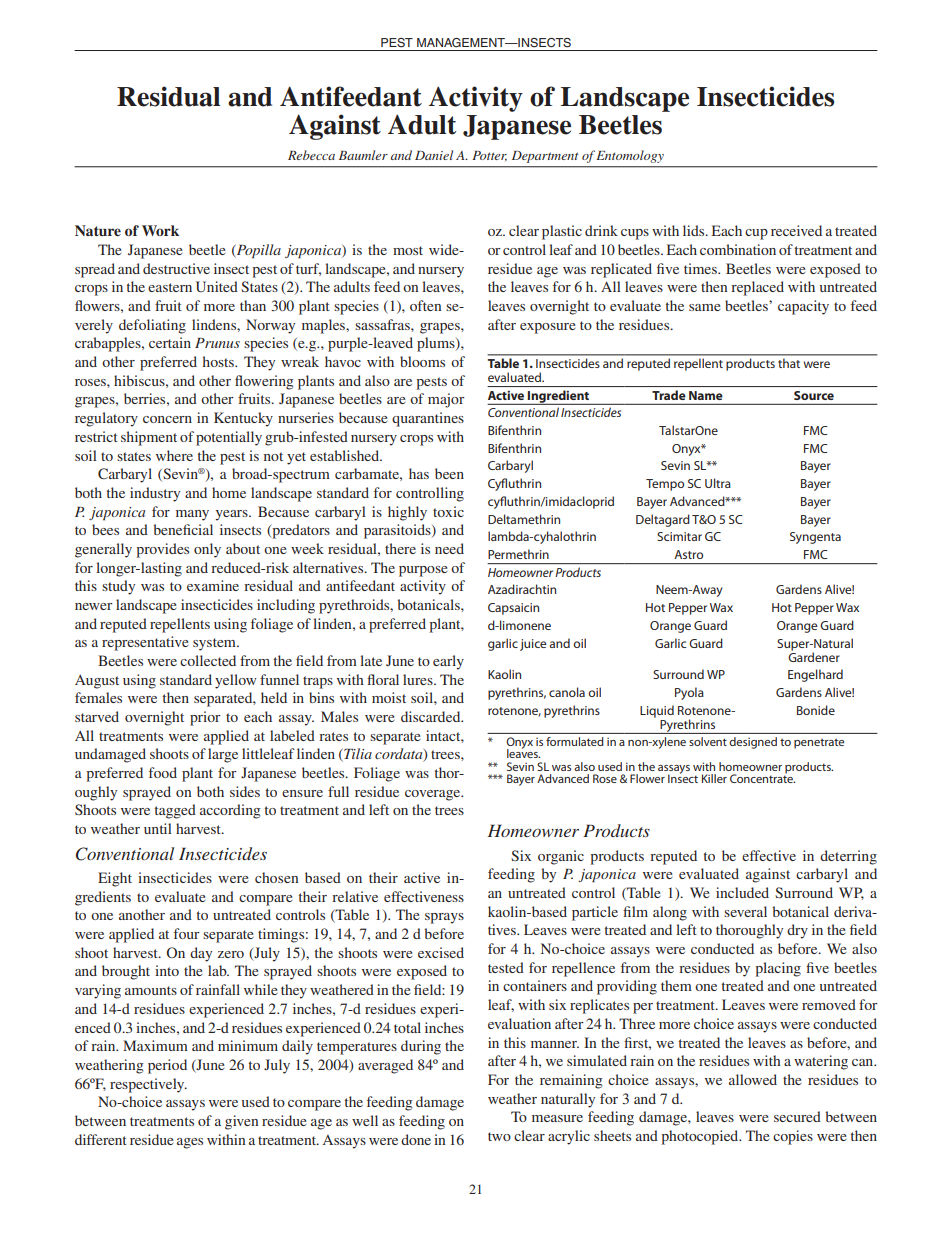 The height and width of the page is (1233, 952). What do you see at coordinates (814, 656) in the page?
I see `Gardener` at bounding box center [814, 656].
